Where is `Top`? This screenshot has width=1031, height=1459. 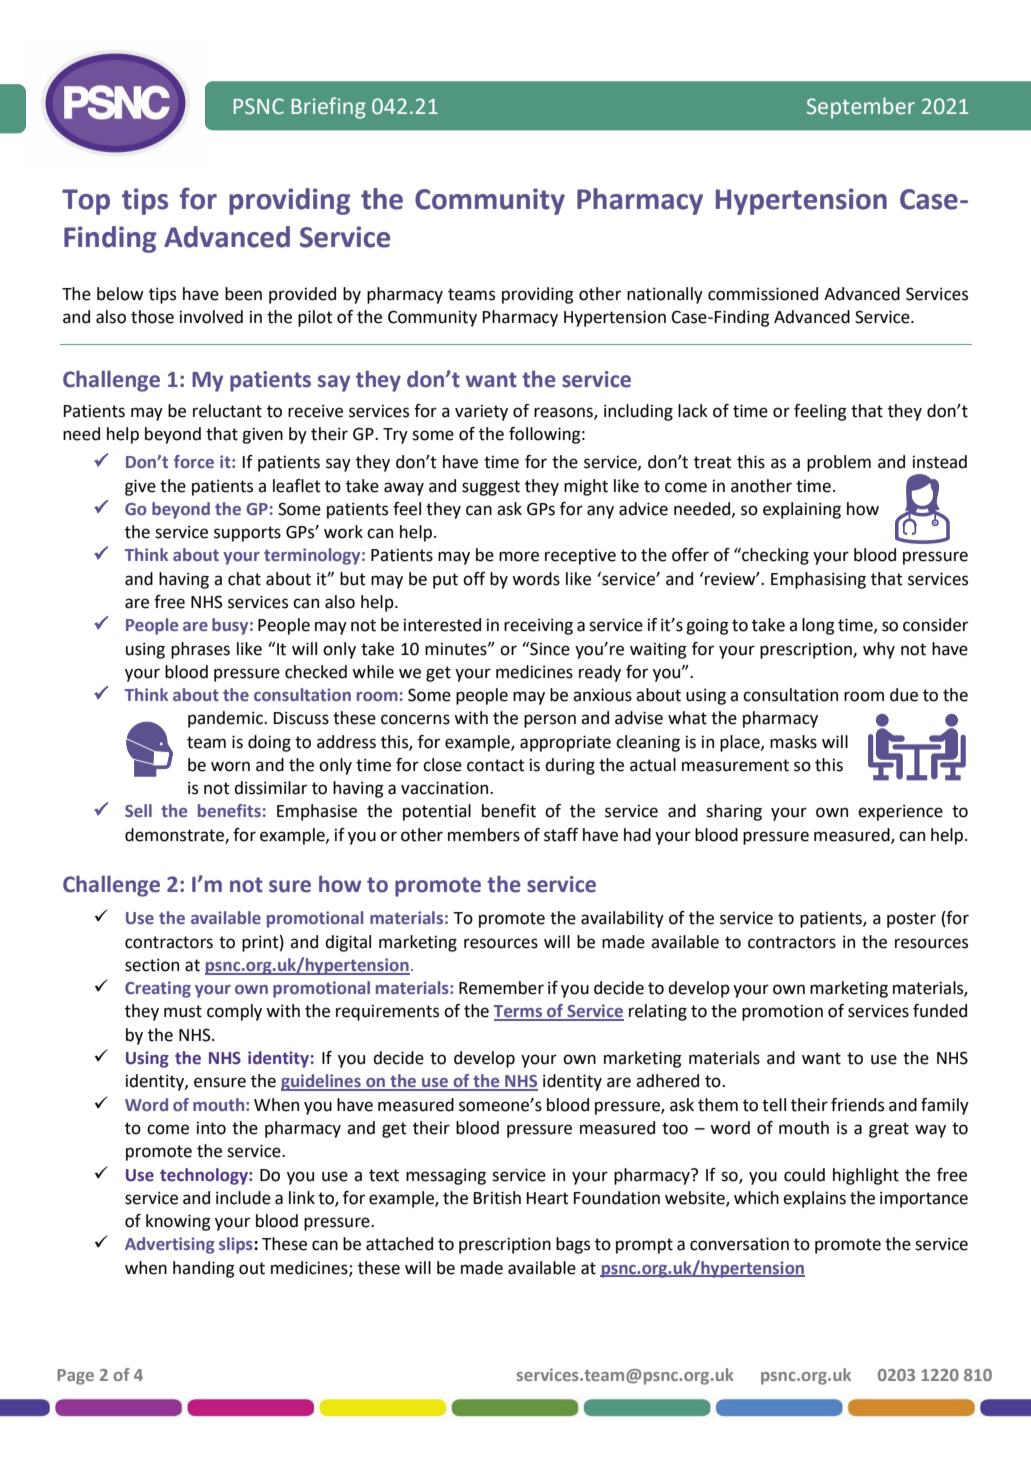 Top is located at coordinates (86, 202).
